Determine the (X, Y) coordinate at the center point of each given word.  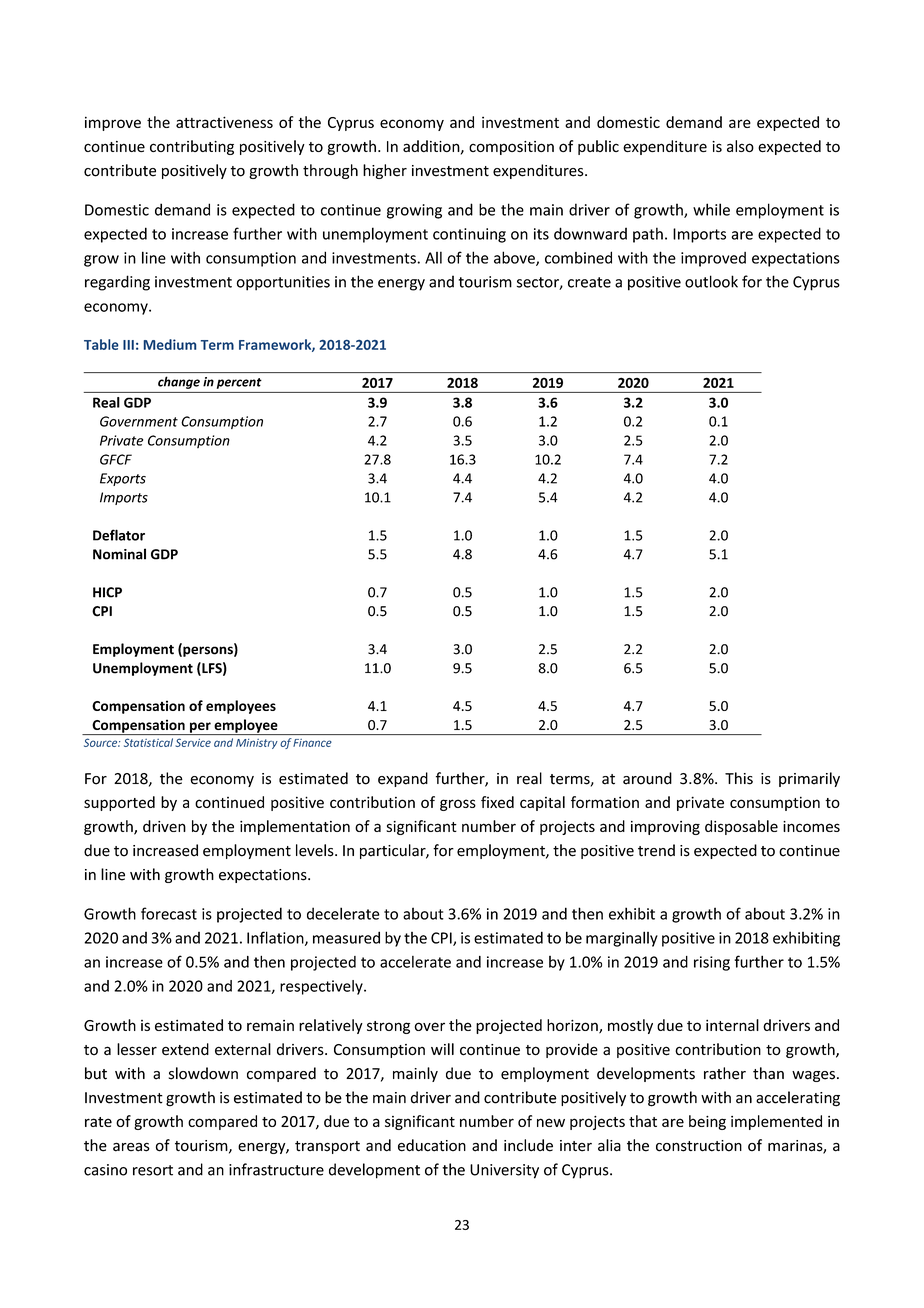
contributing (192, 147)
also (740, 146)
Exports (123, 479)
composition (511, 148)
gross (458, 805)
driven (164, 826)
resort (153, 1170)
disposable (741, 827)
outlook (711, 281)
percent (239, 383)
